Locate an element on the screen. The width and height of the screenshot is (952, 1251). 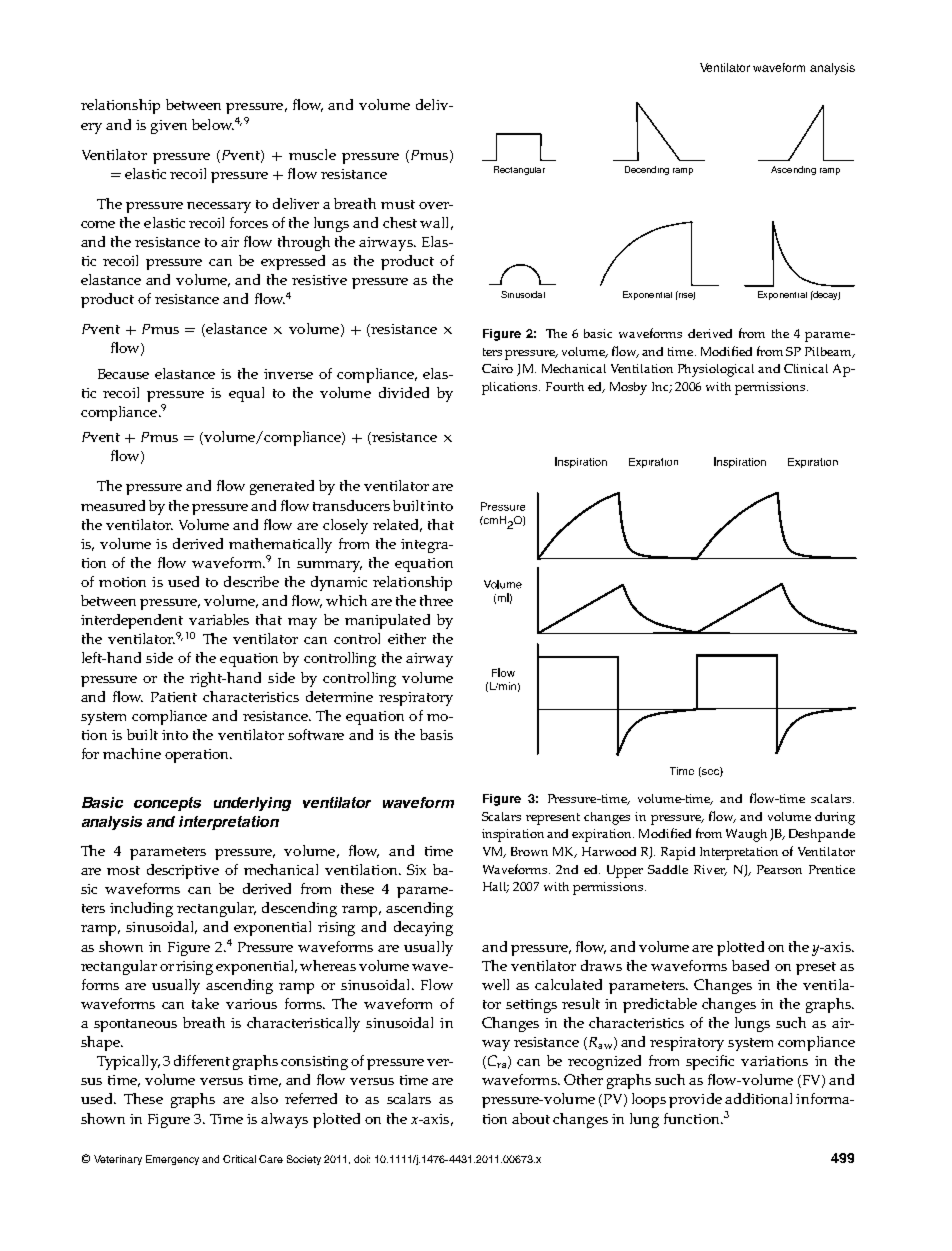
Emergency is located at coordinates (172, 1160).
